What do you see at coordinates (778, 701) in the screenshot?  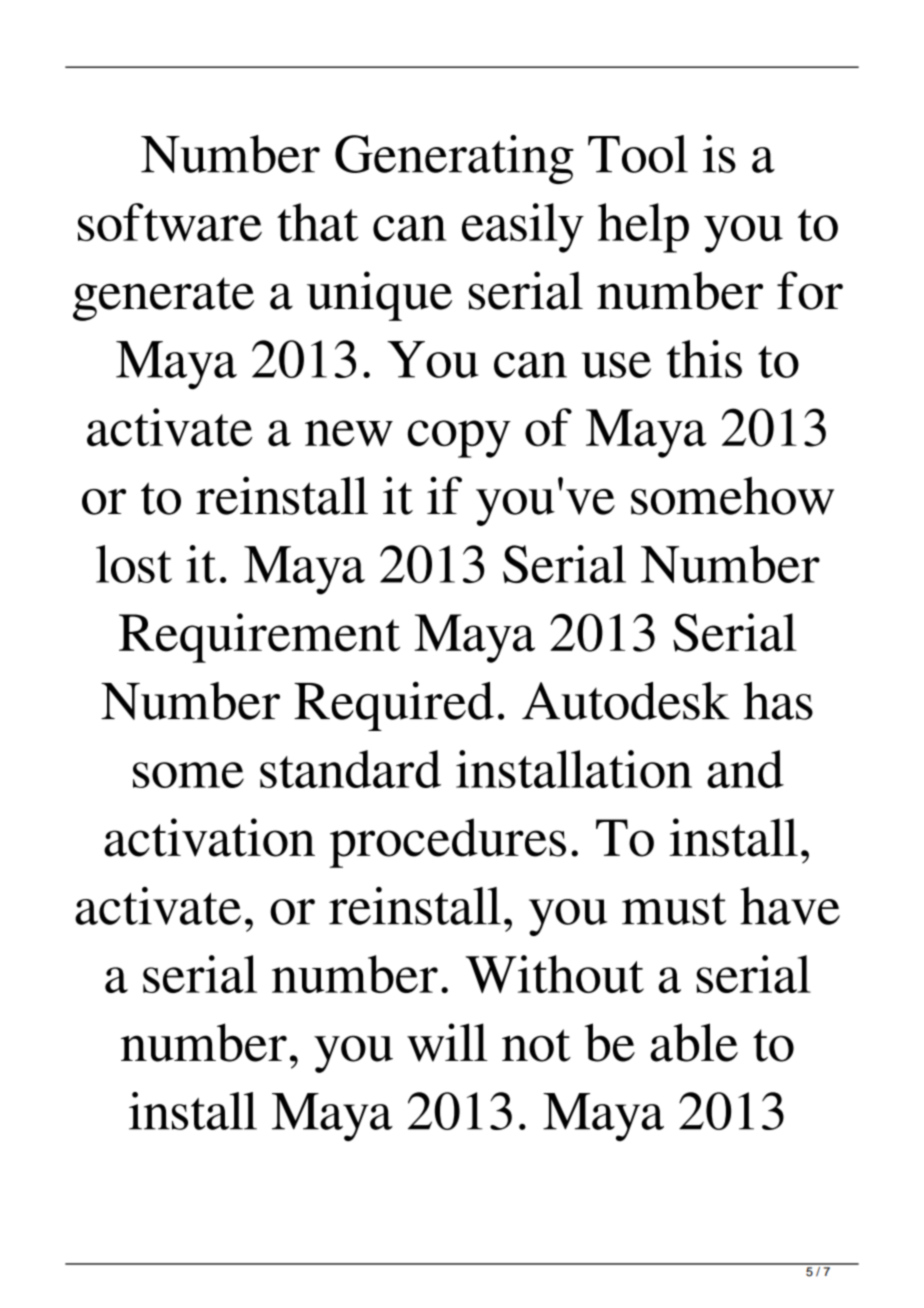 I see `has` at bounding box center [778, 701].
